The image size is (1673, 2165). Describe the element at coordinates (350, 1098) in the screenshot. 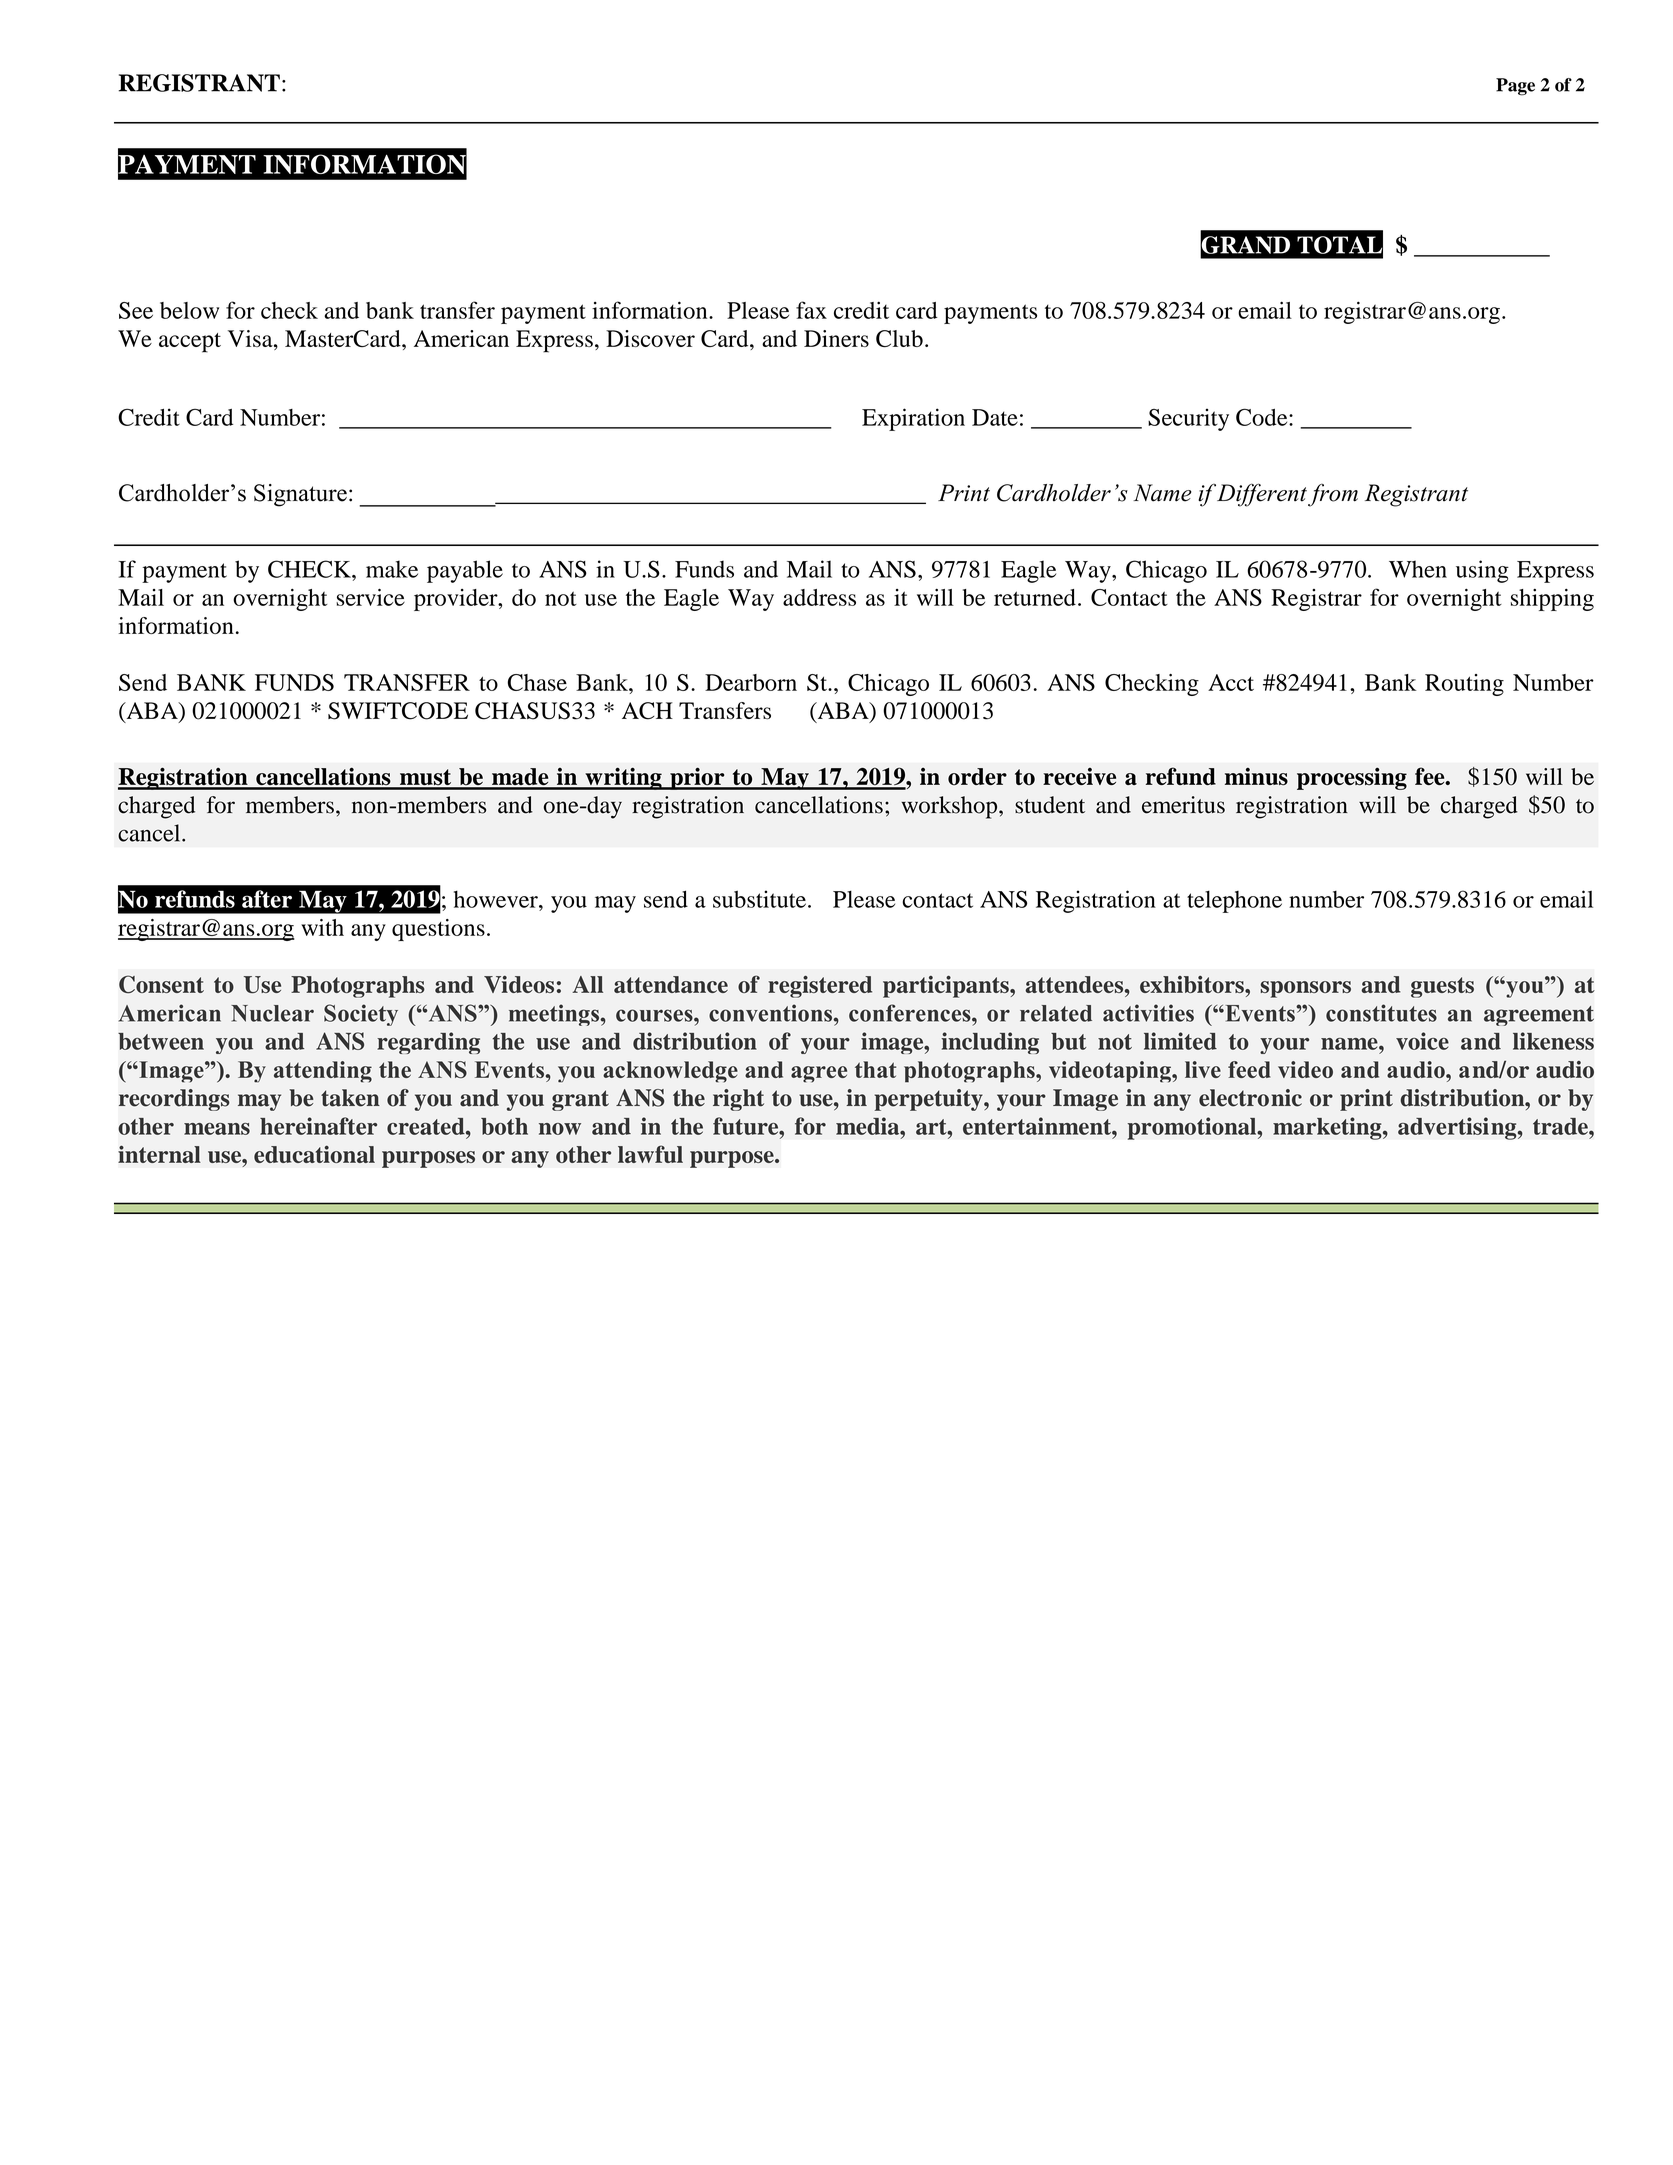

I see `taken` at that location.
